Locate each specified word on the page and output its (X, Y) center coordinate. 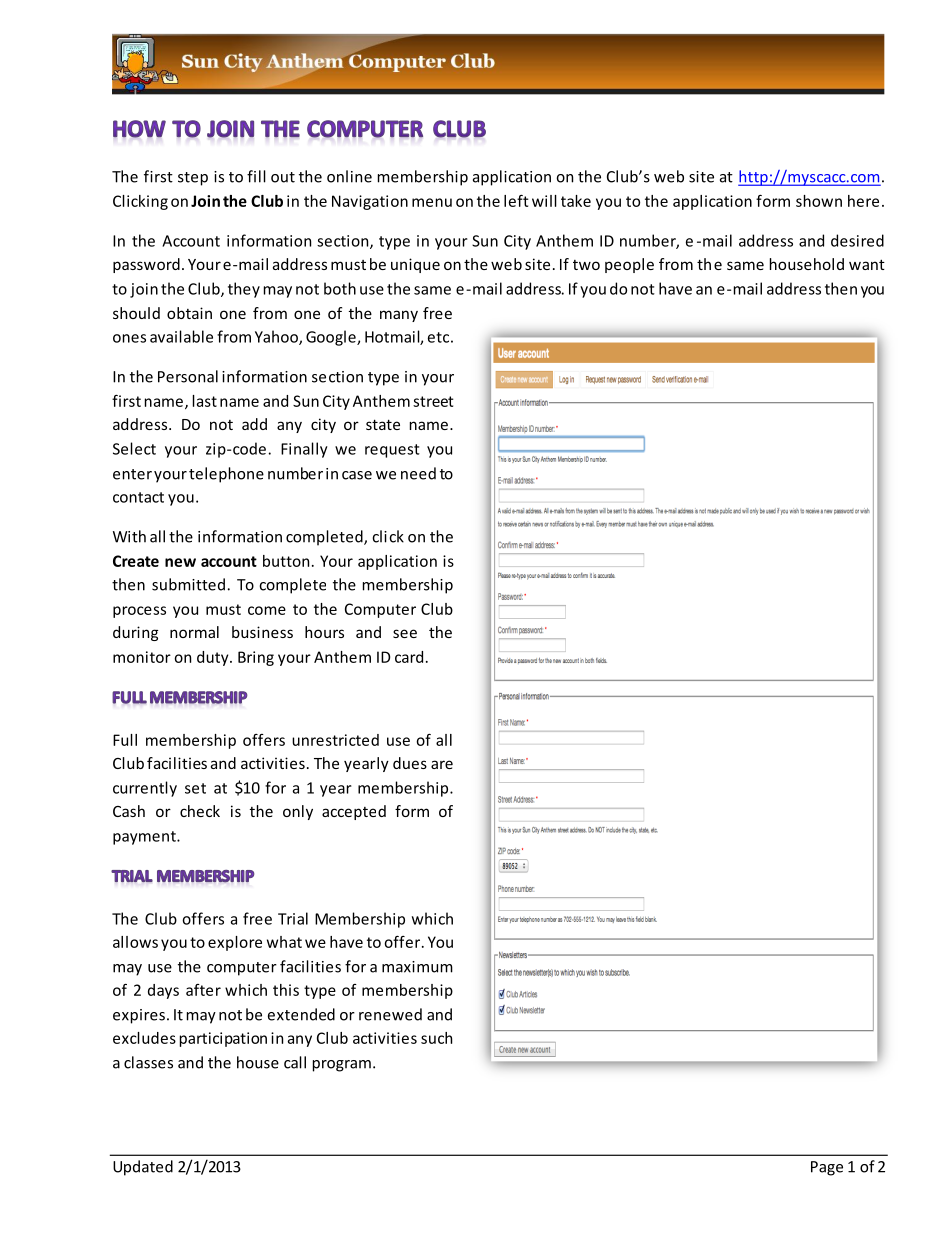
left (516, 201)
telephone (226, 475)
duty (214, 658)
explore (235, 943)
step (193, 179)
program (342, 1066)
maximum (417, 967)
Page (827, 1168)
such (436, 1038)
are (442, 764)
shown (819, 201)
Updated (143, 1168)
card (409, 657)
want (867, 264)
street (433, 401)
